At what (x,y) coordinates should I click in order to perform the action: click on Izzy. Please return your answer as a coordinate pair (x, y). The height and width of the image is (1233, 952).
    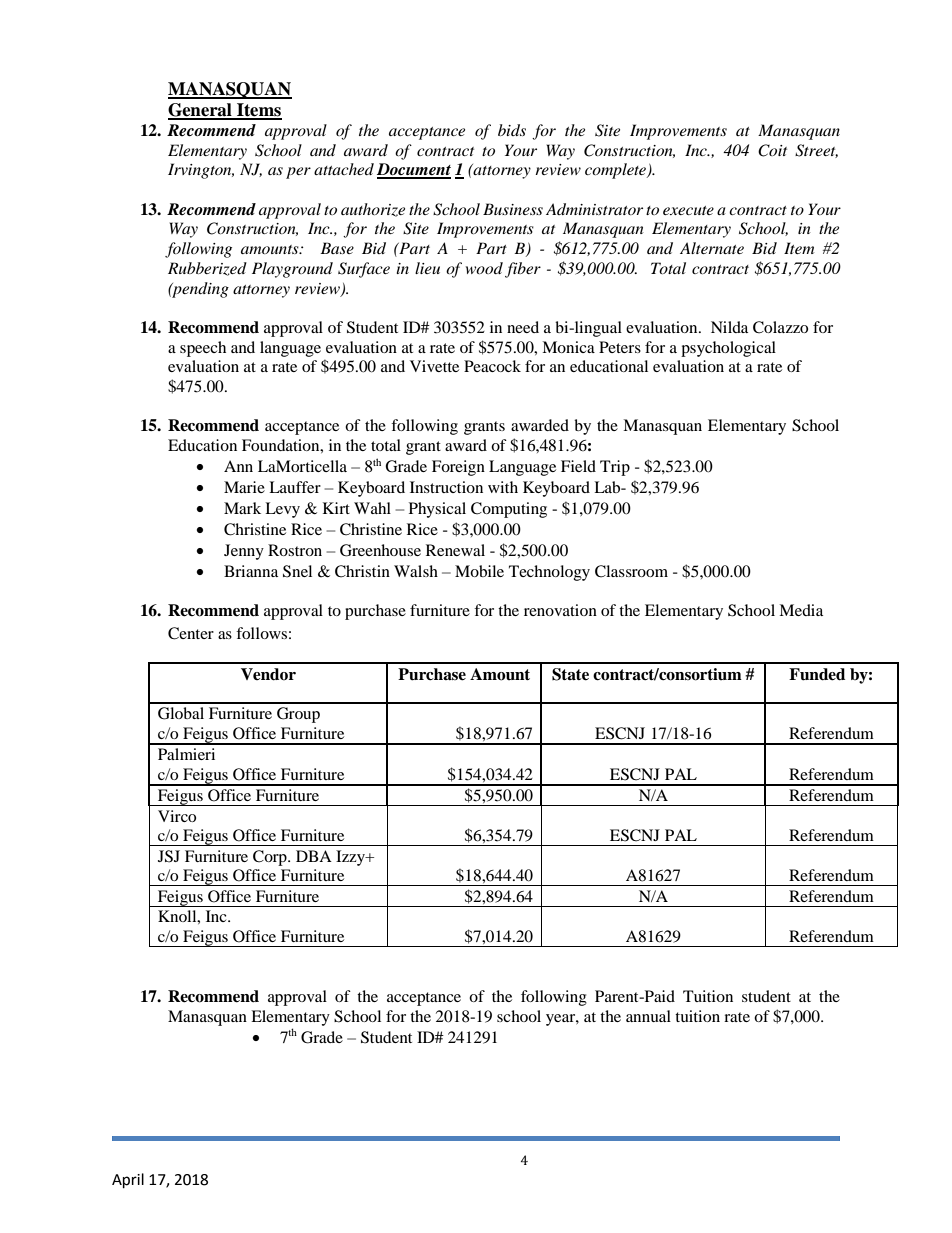
    Looking at the image, I should click on (351, 858).
